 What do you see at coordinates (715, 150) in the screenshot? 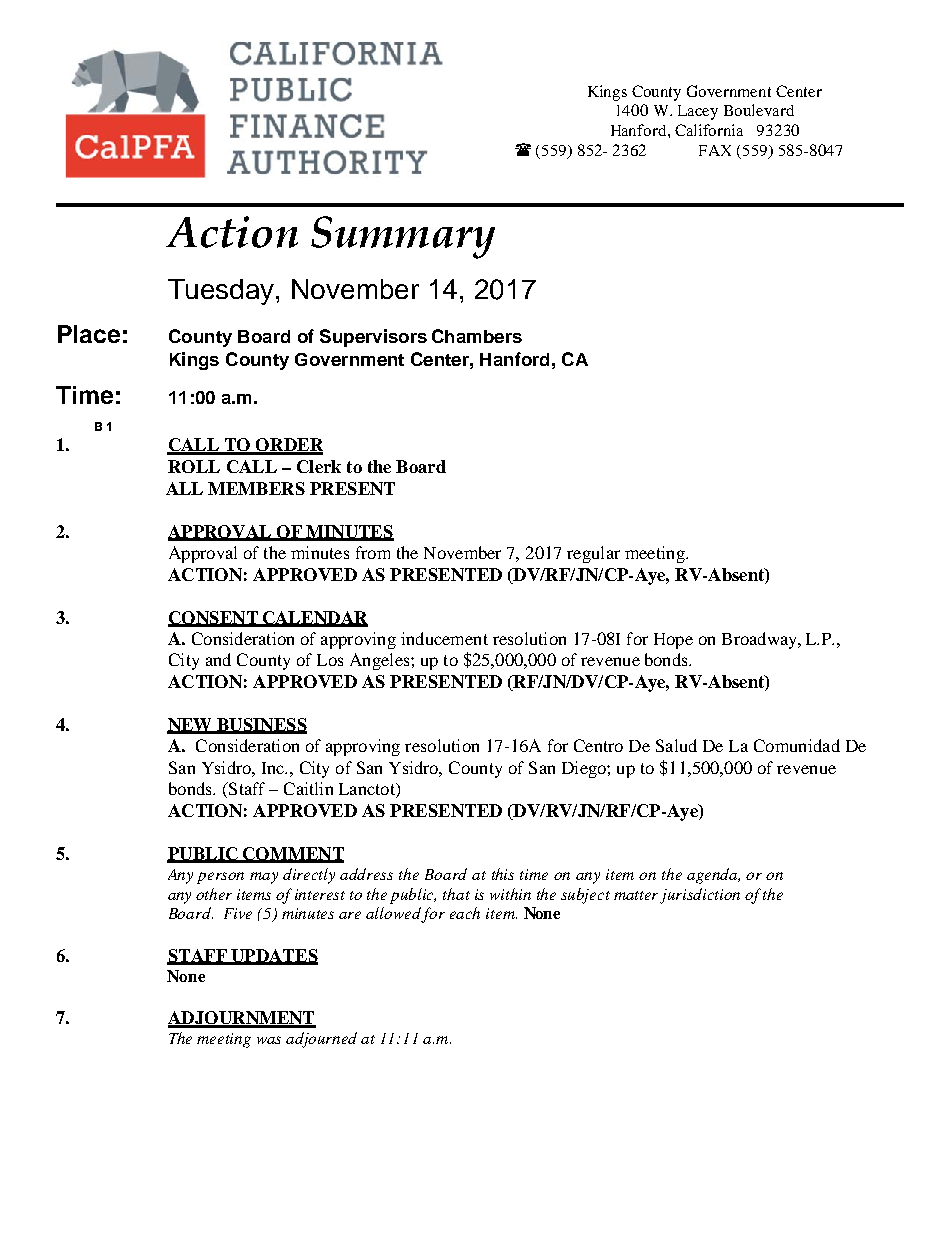
I see `FAX` at bounding box center [715, 150].
